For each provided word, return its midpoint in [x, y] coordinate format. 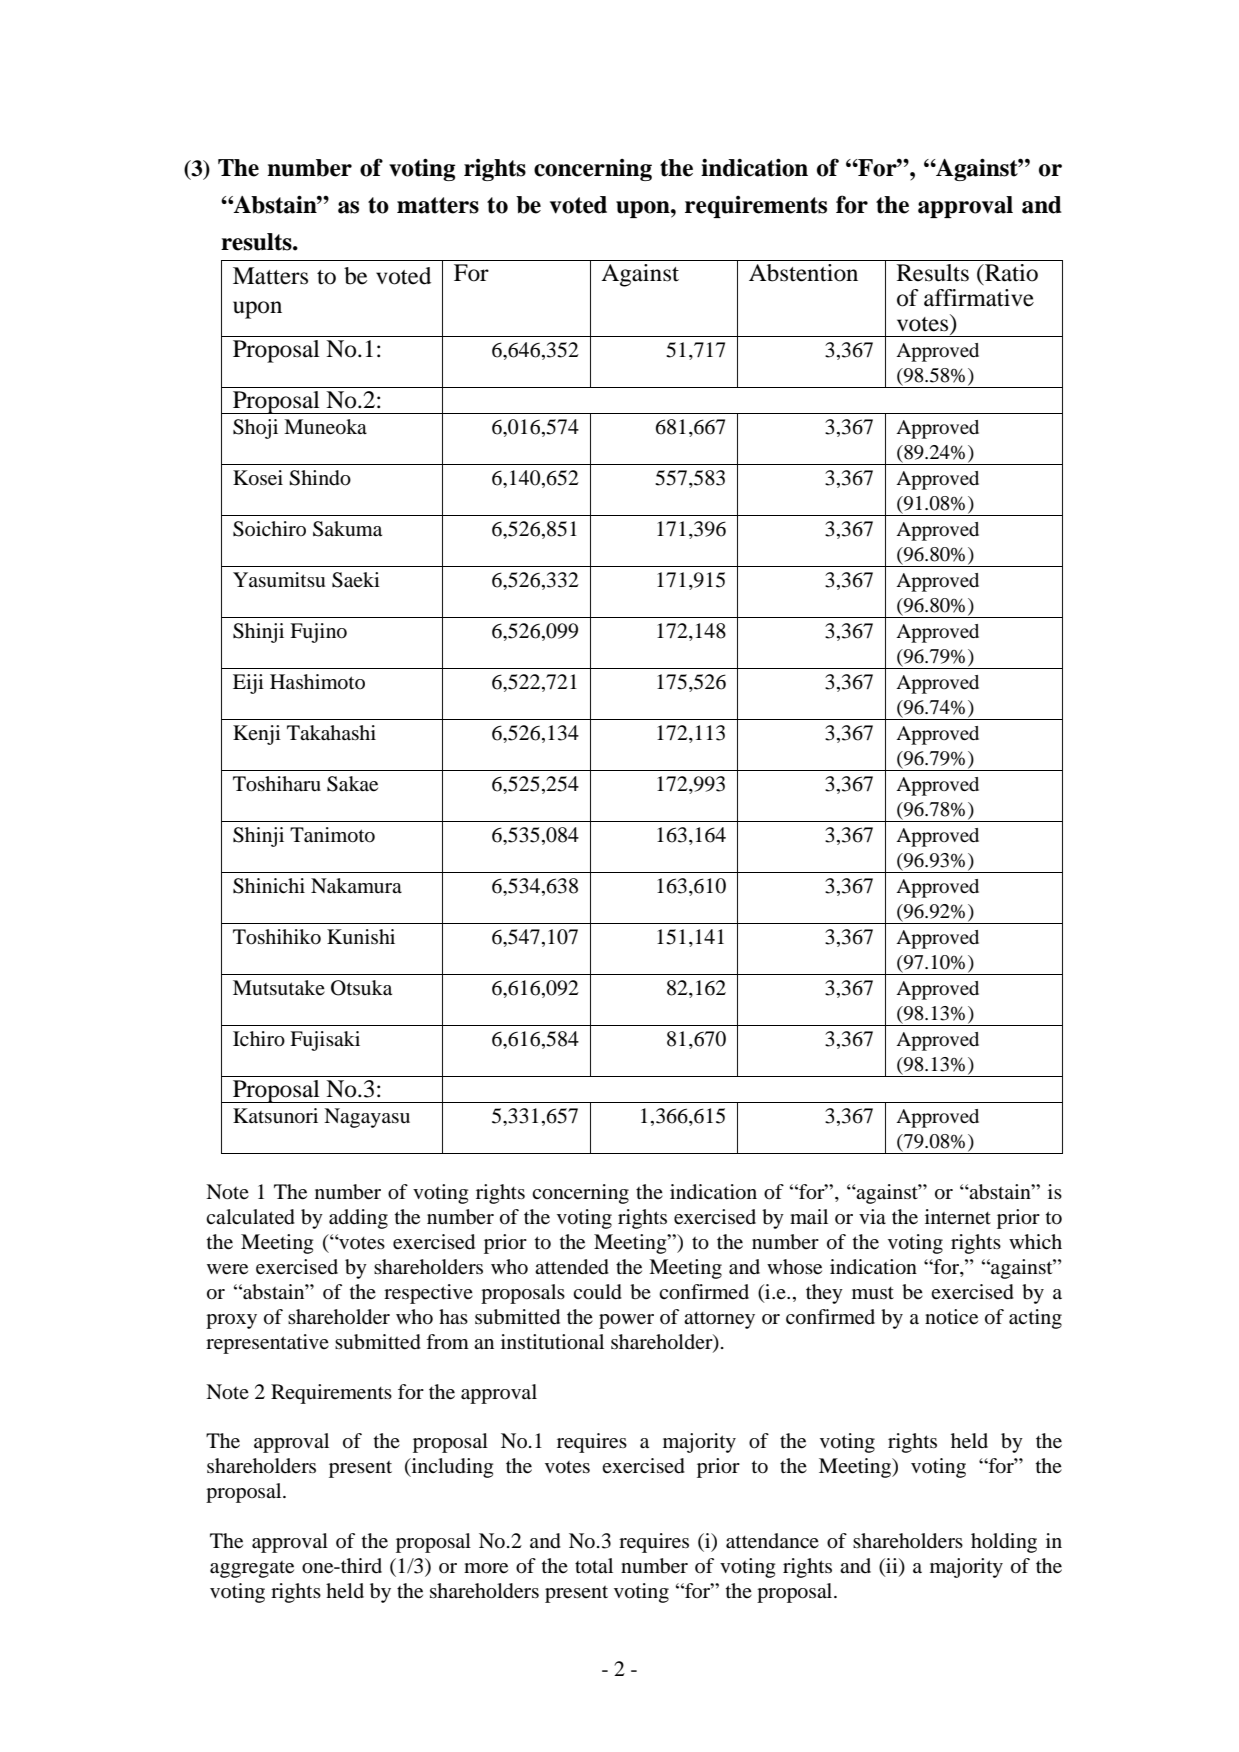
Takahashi [331, 733]
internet [958, 1216]
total [594, 1566]
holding [1004, 1543]
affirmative [979, 298]
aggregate [252, 1569]
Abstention [803, 273]
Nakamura [356, 886]
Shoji [255, 429]
